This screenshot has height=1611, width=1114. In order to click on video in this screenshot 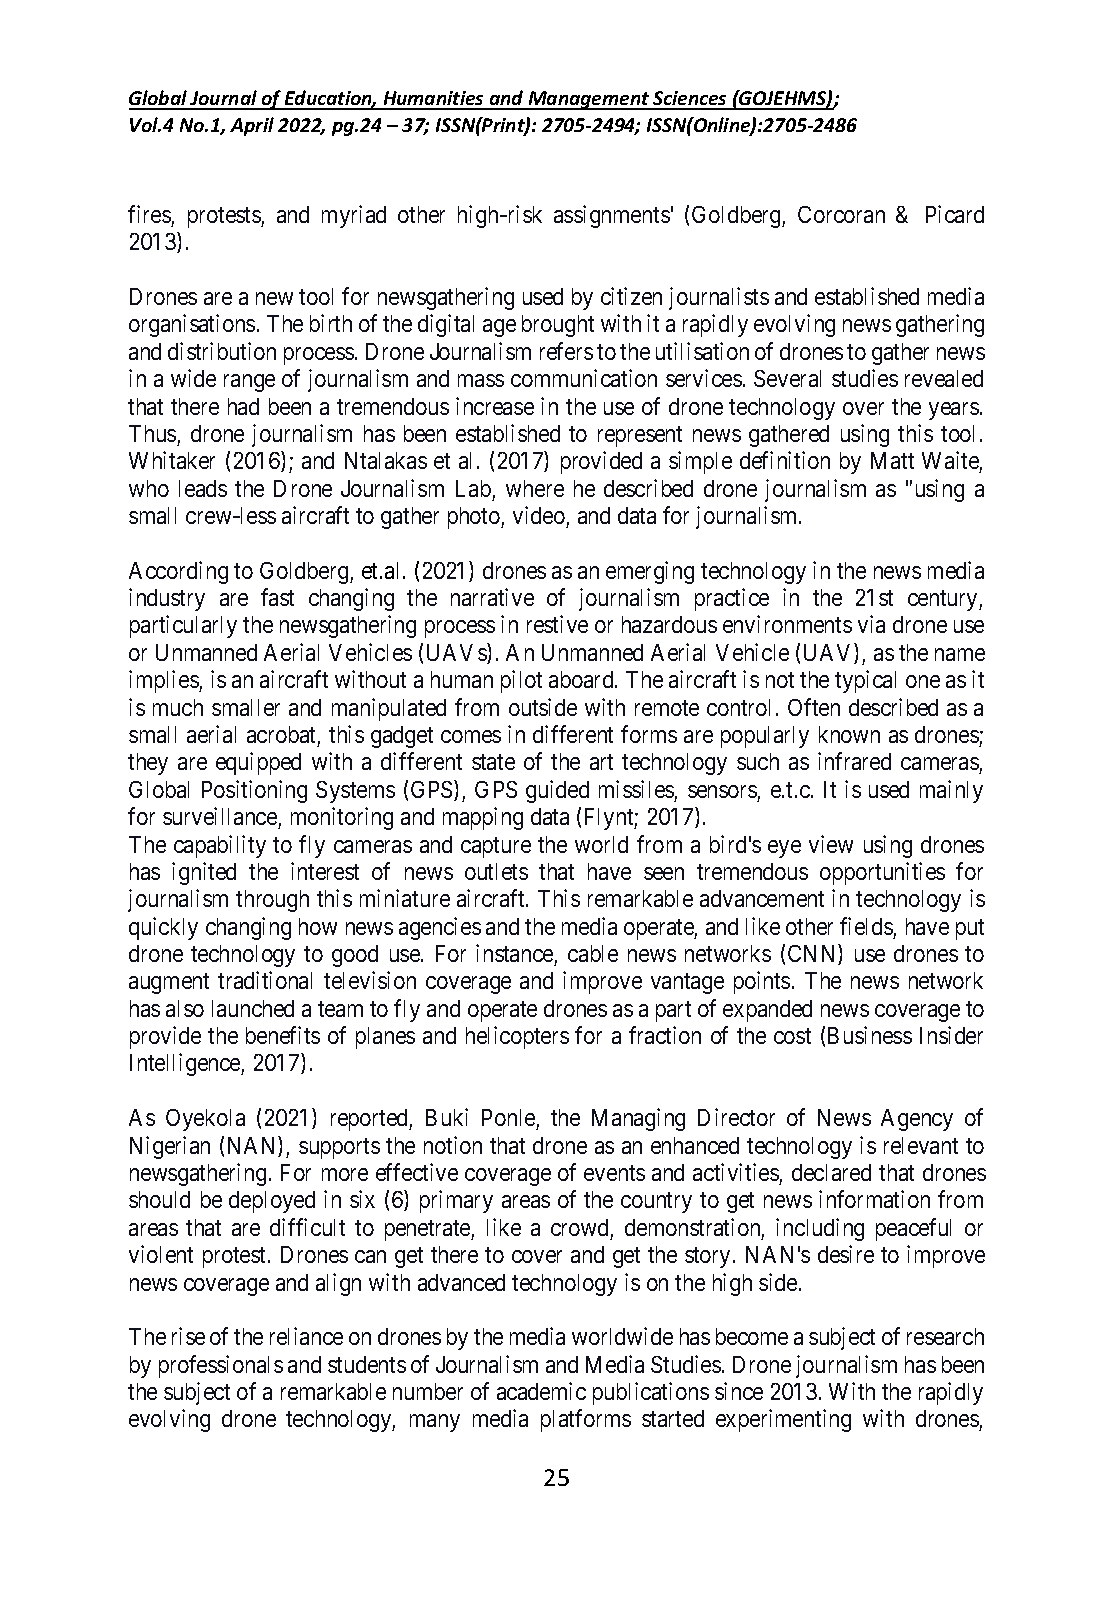, I will do `click(539, 515)`.
